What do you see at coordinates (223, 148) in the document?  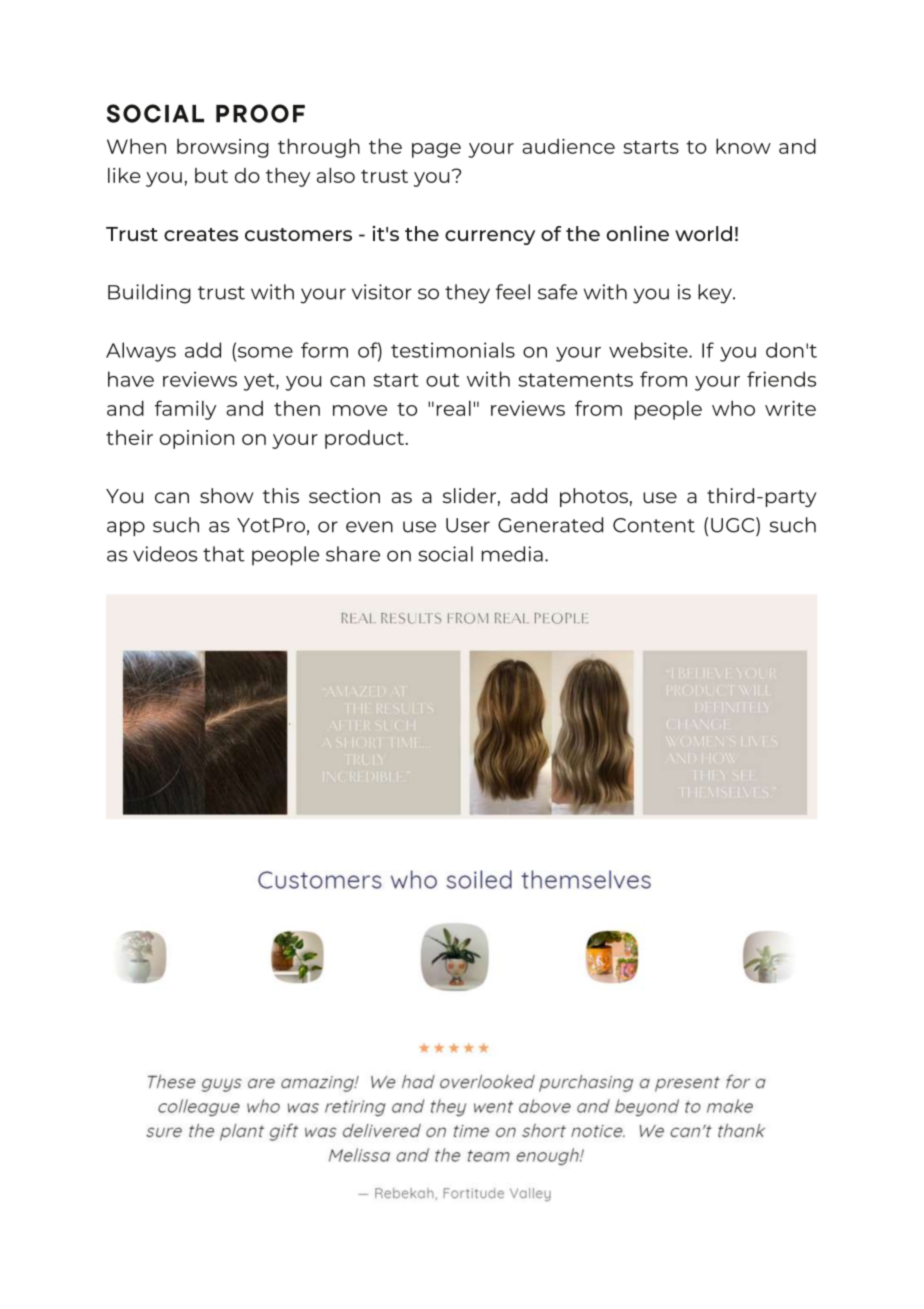 I see `browsing` at bounding box center [223, 148].
